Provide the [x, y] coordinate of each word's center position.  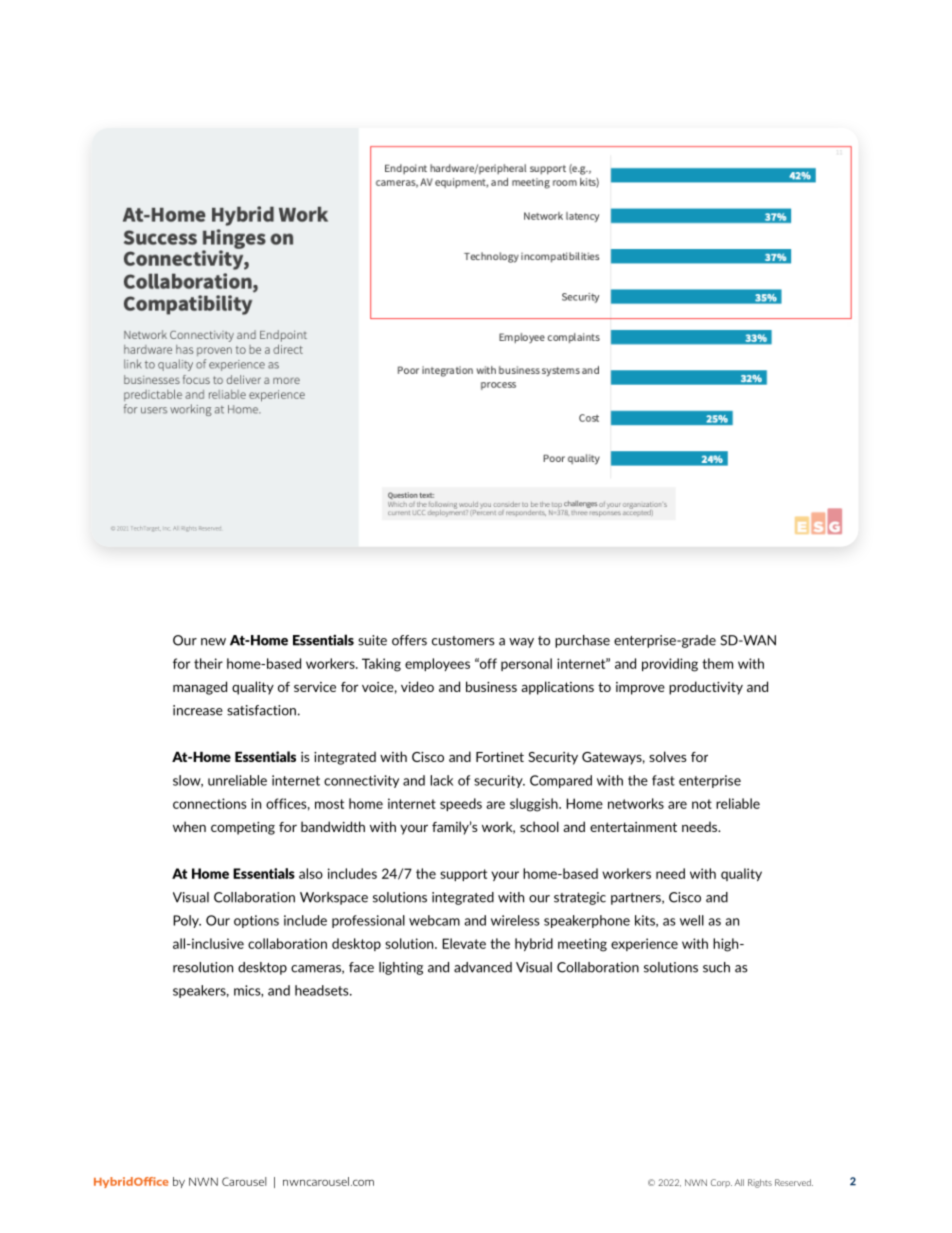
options [256, 921]
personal [526, 664]
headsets [323, 990]
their [208, 663]
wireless [515, 920]
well [692, 920]
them [717, 663]
